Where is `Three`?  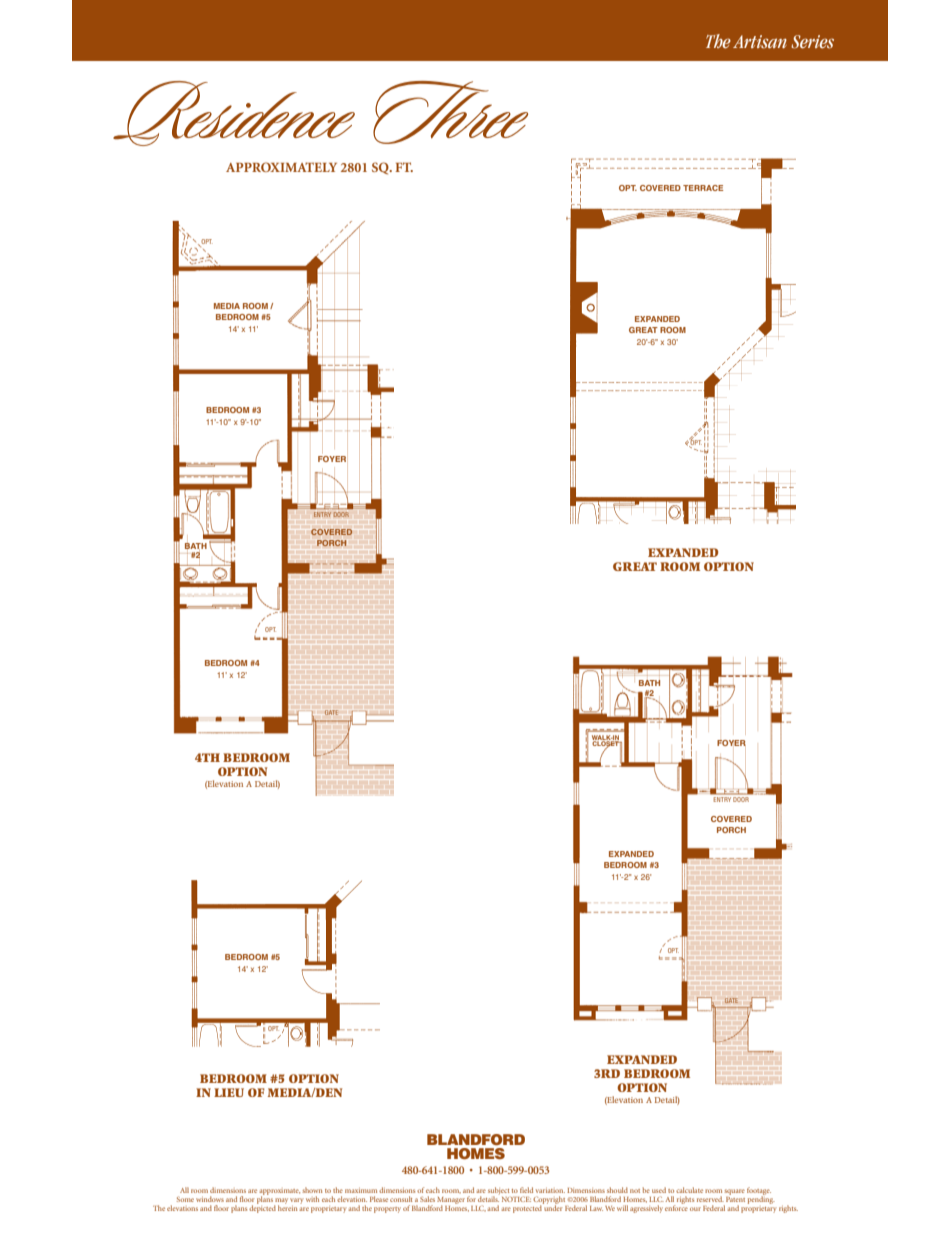
Three is located at coordinates (450, 112).
